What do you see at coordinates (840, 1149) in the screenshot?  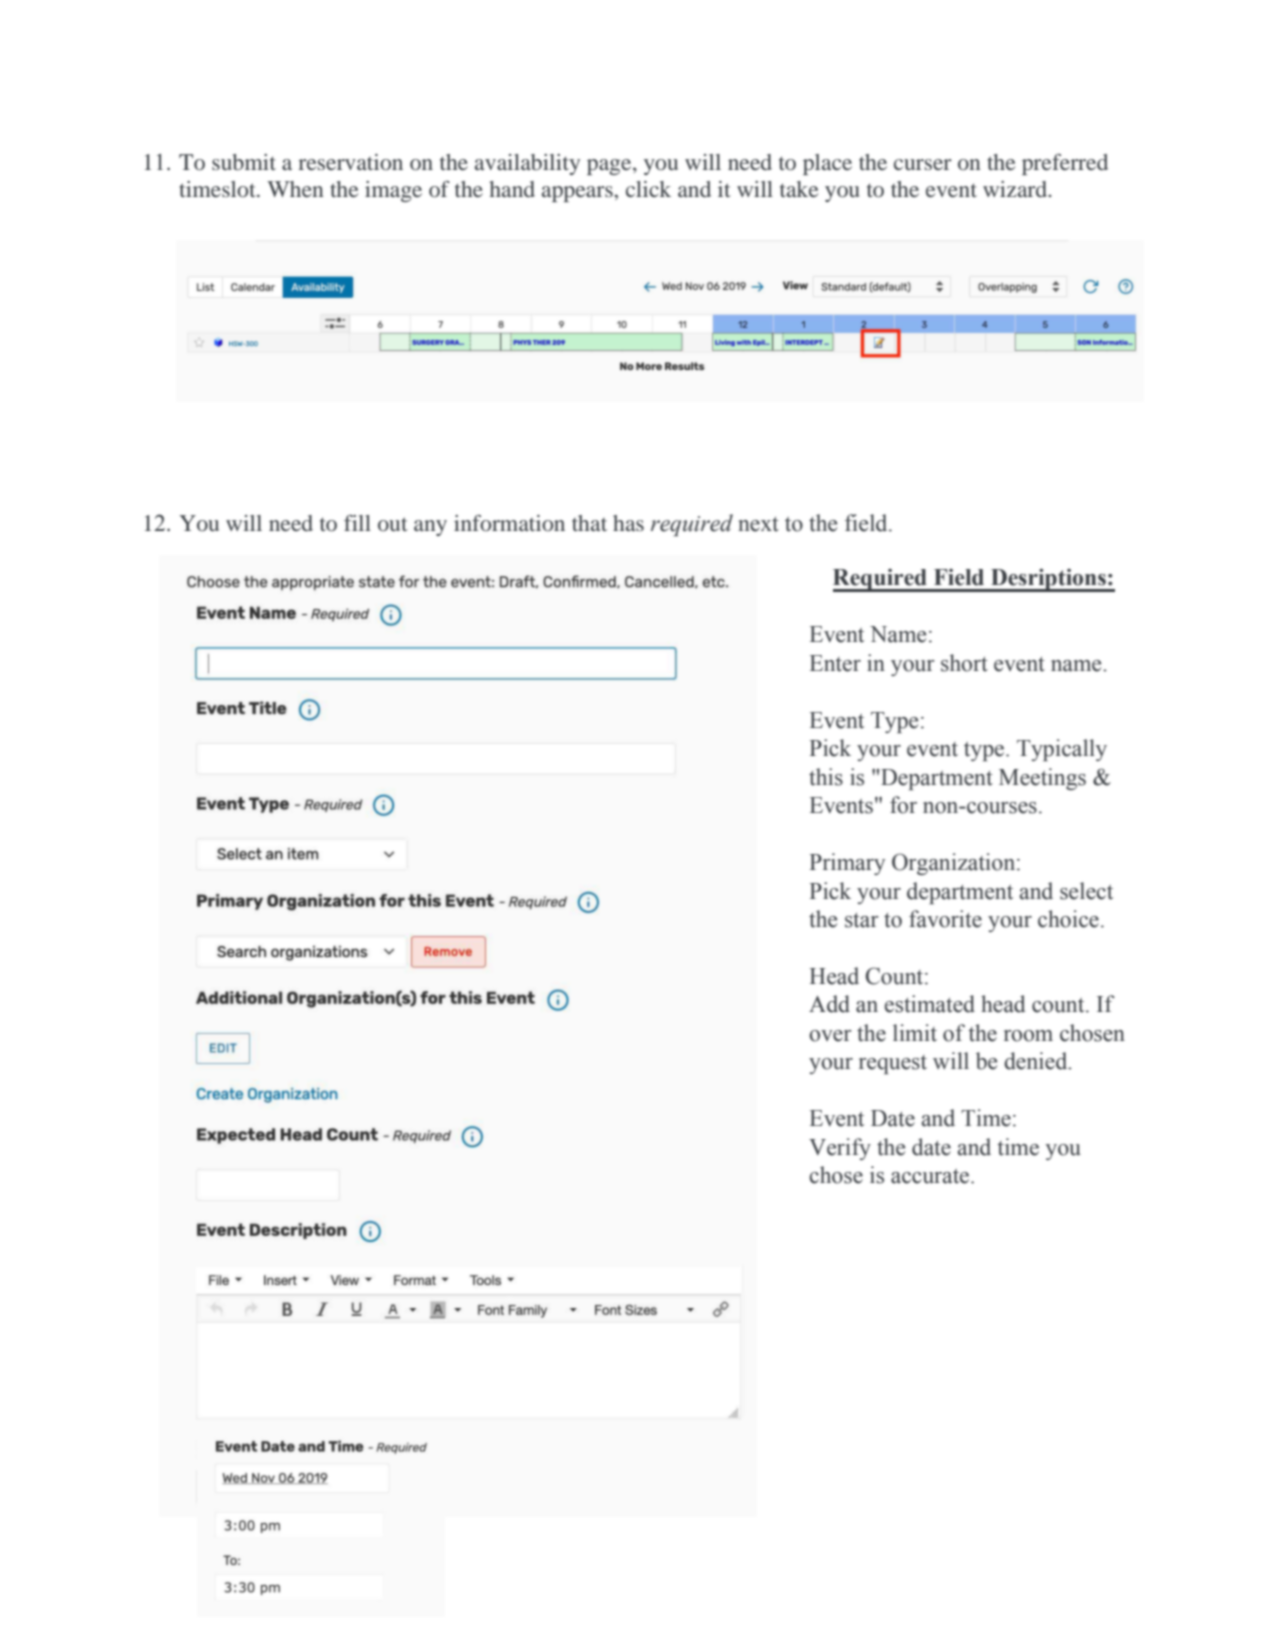 I see `Verify` at bounding box center [840, 1149].
